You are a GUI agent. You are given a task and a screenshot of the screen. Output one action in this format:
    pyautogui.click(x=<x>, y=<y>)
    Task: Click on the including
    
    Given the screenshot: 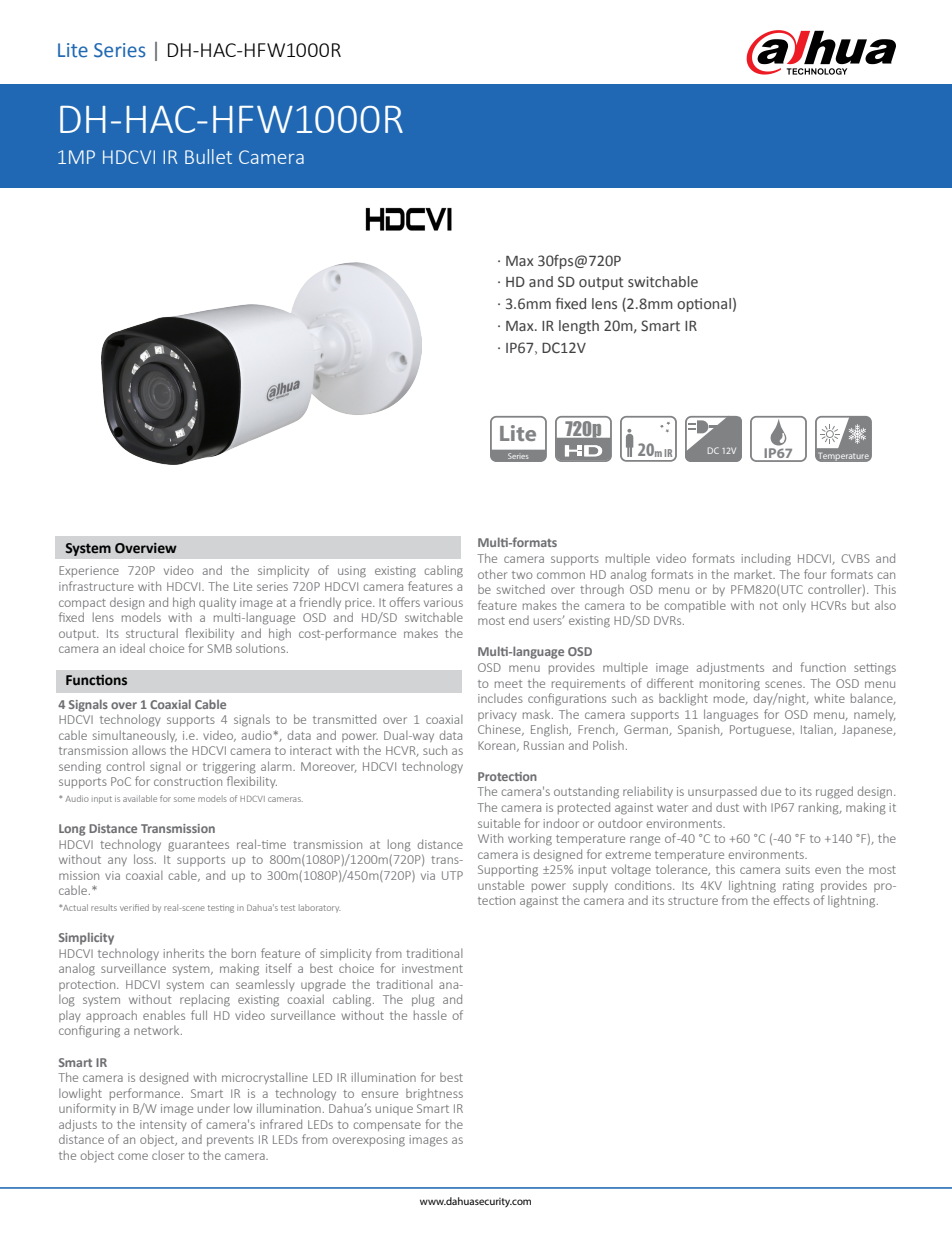 What is the action you would take?
    pyautogui.click(x=766, y=559)
